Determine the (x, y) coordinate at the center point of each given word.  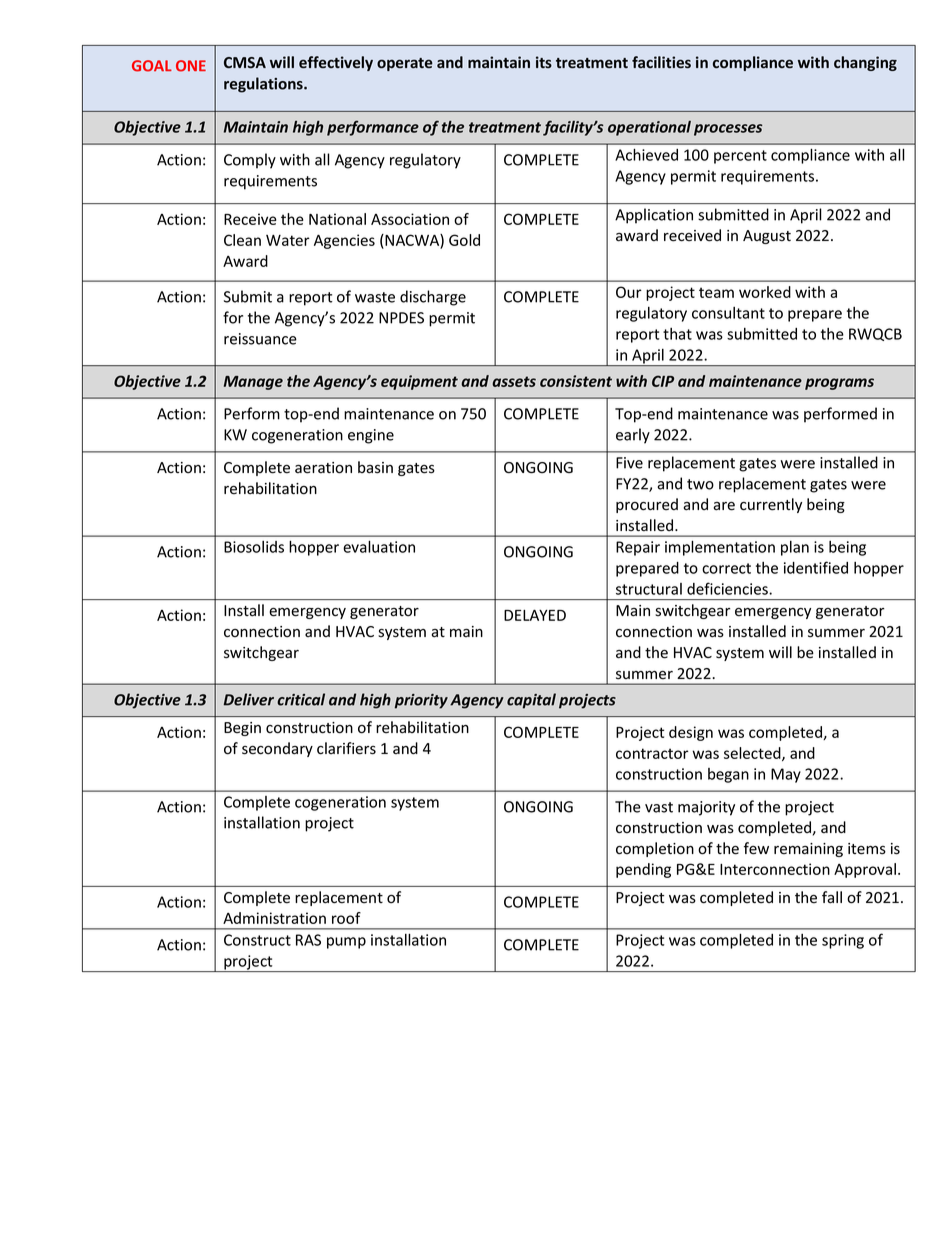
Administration (274, 918)
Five (629, 463)
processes (728, 130)
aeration (323, 468)
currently (771, 505)
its (544, 62)
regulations (264, 85)
